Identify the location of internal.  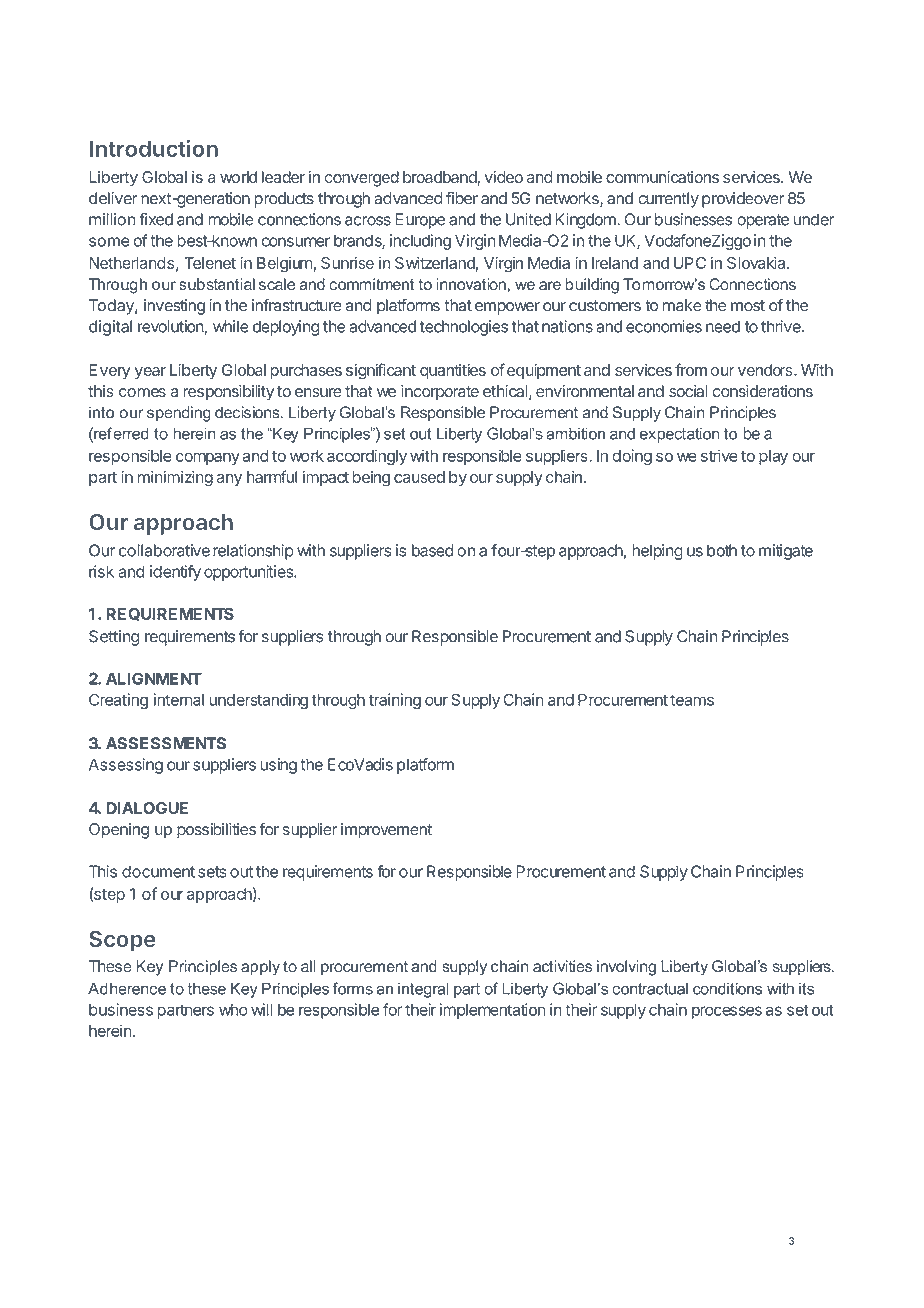
(179, 699).
